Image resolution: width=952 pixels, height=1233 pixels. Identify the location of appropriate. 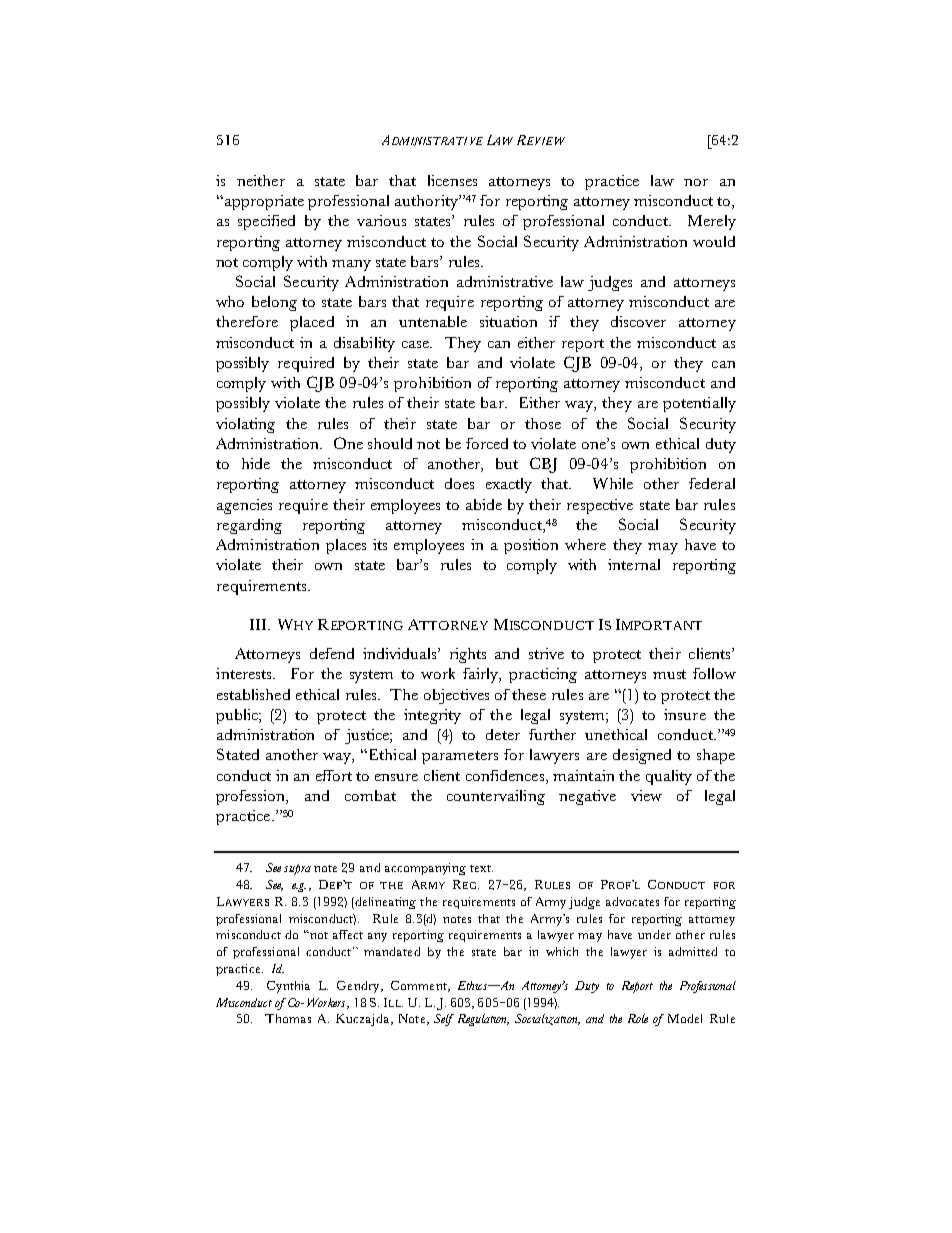
(263, 202).
